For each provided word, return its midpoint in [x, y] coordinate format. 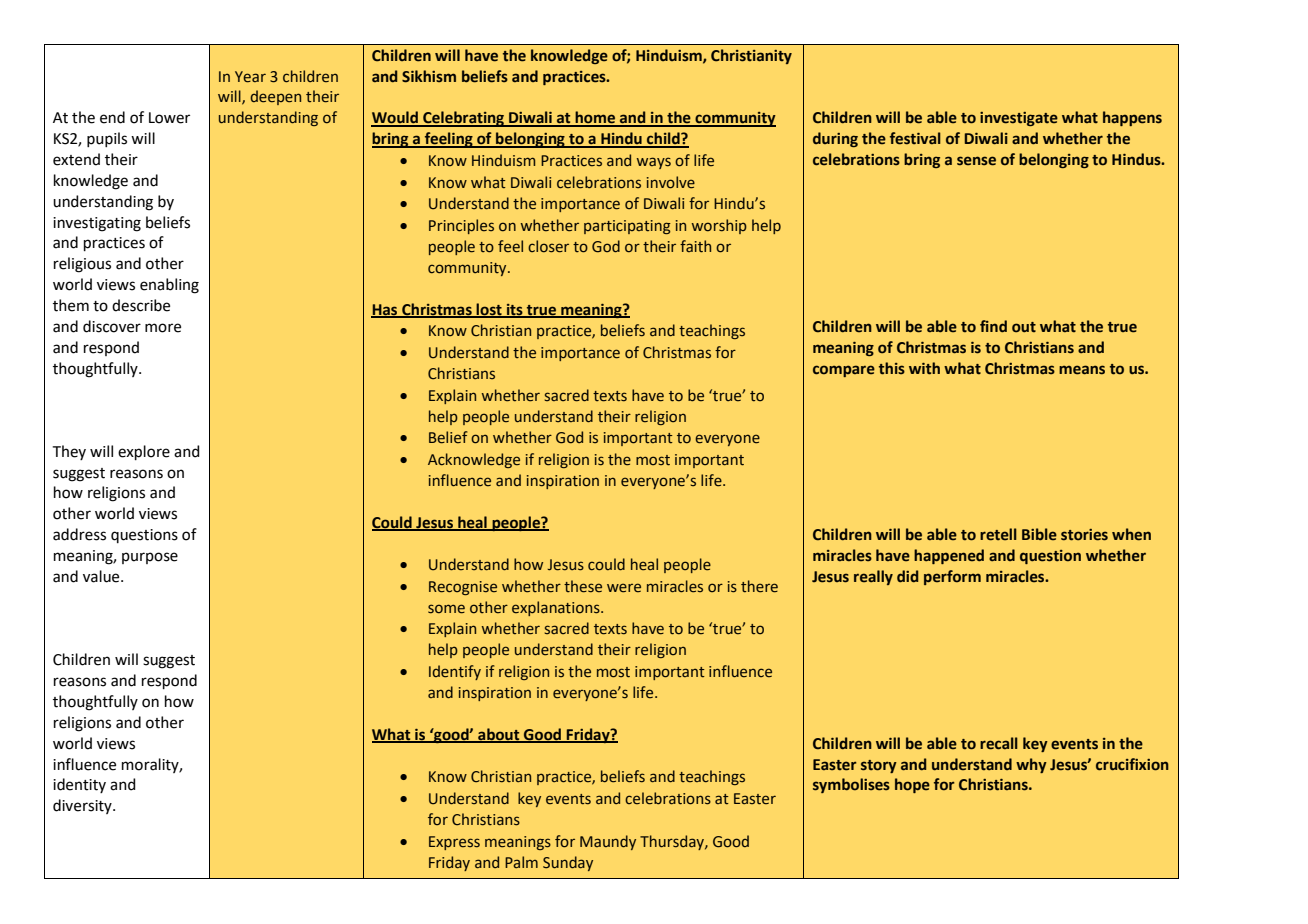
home [595, 118]
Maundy [608, 842]
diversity [83, 806]
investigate [1019, 119]
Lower [169, 118]
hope [912, 785]
